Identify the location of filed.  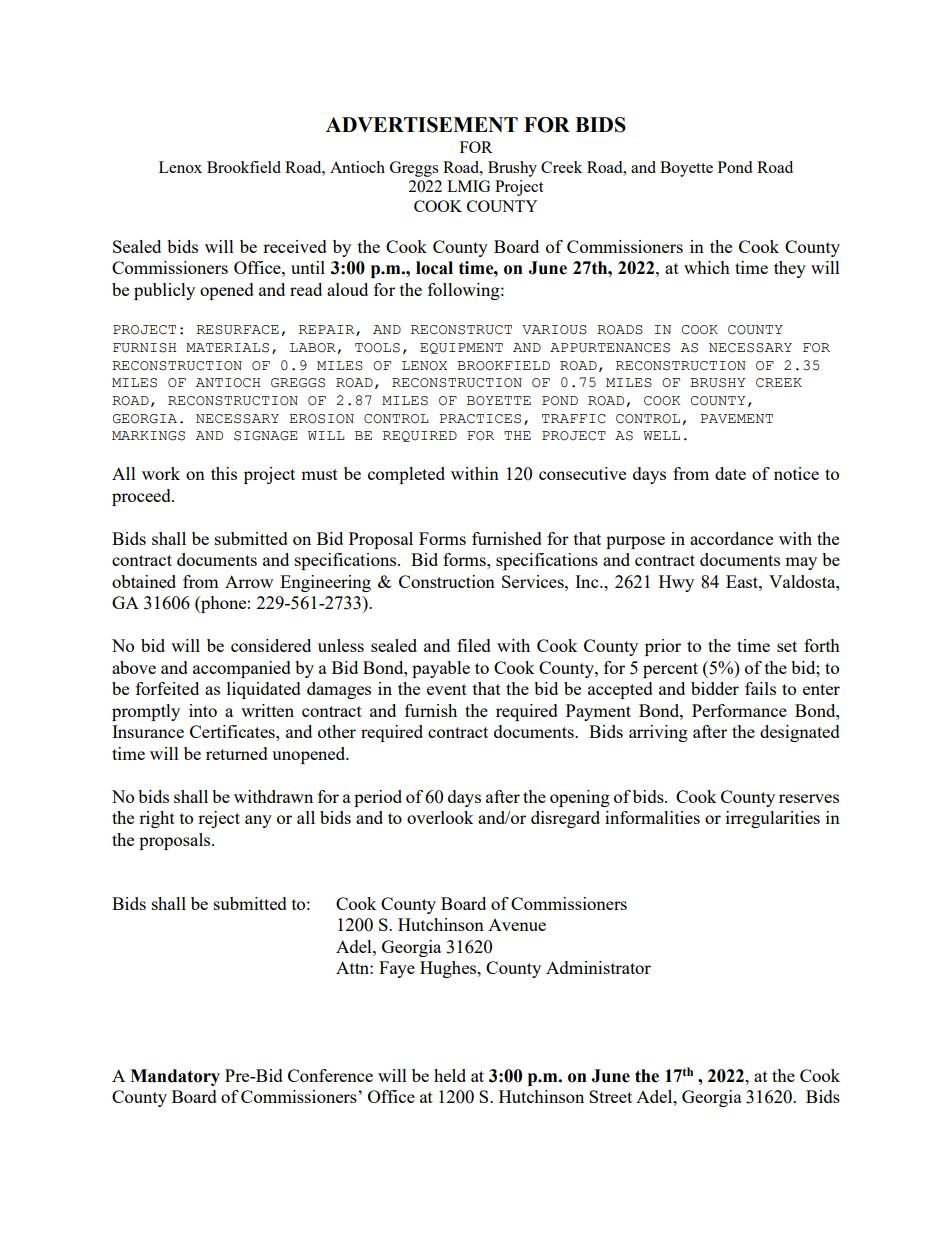
(474, 645).
